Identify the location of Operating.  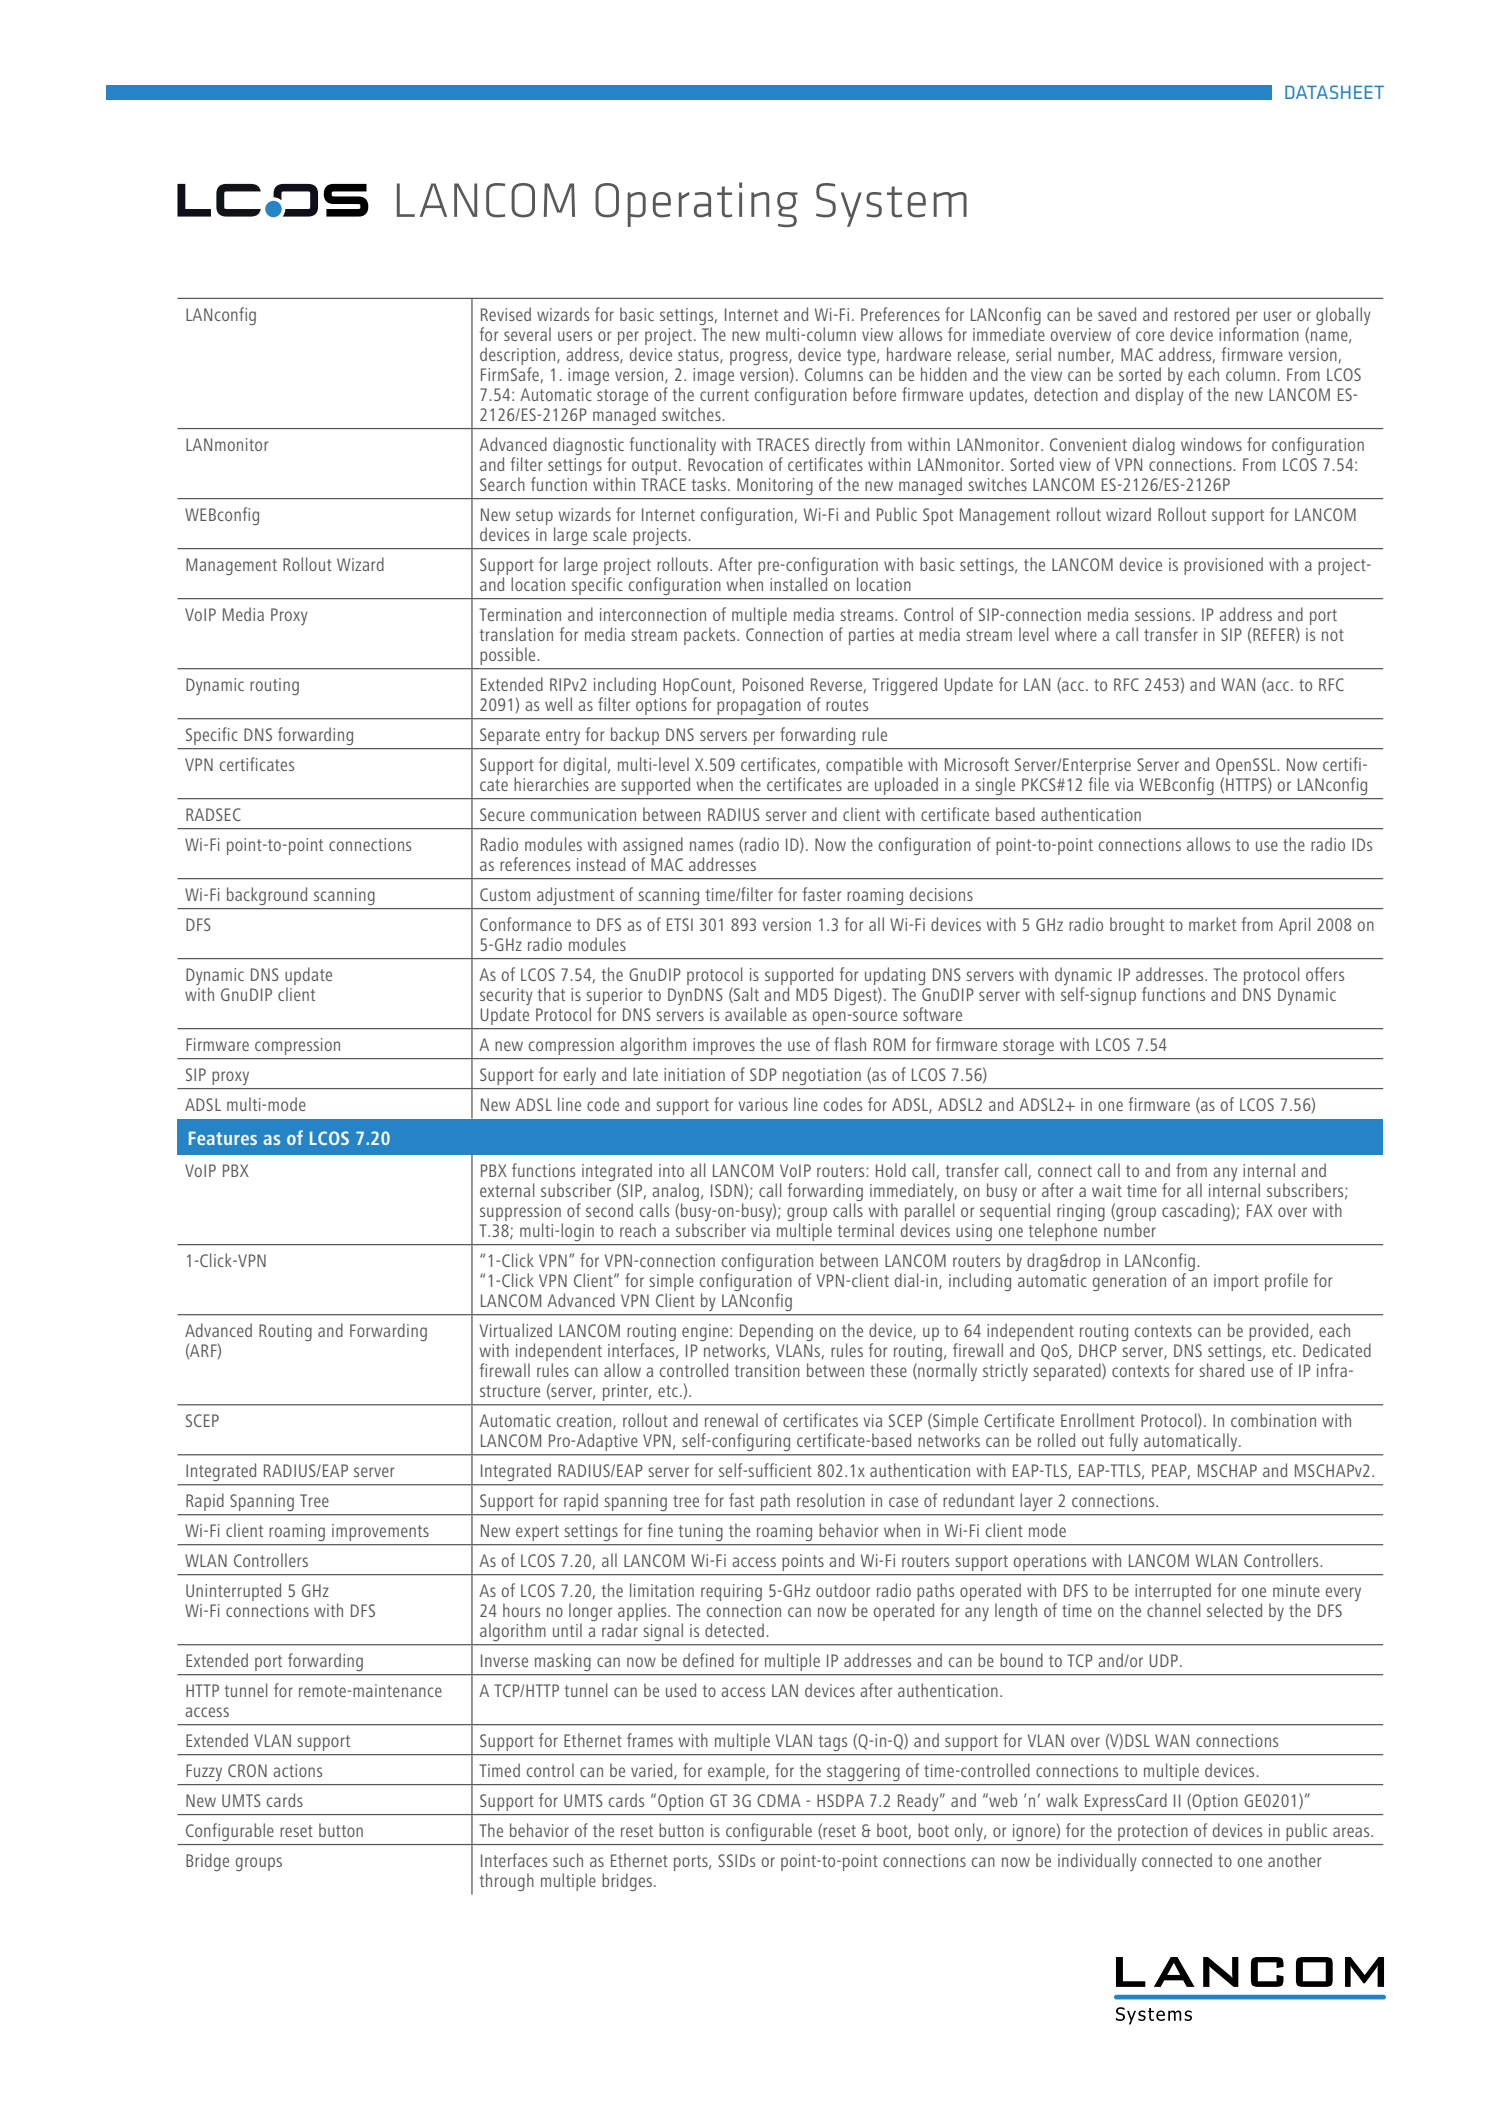
(696, 204).
